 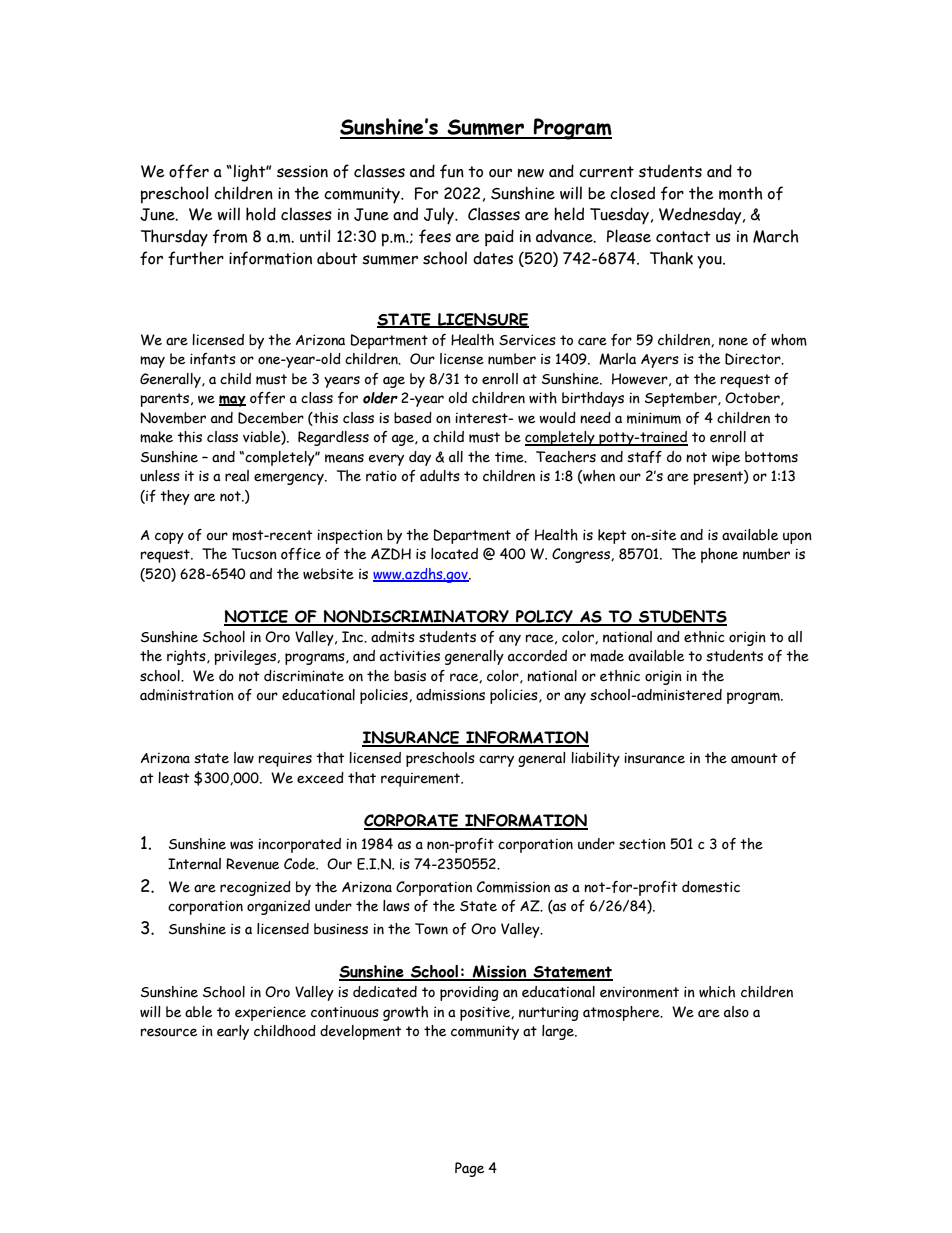 What do you see at coordinates (496, 761) in the screenshot?
I see `carry` at bounding box center [496, 761].
